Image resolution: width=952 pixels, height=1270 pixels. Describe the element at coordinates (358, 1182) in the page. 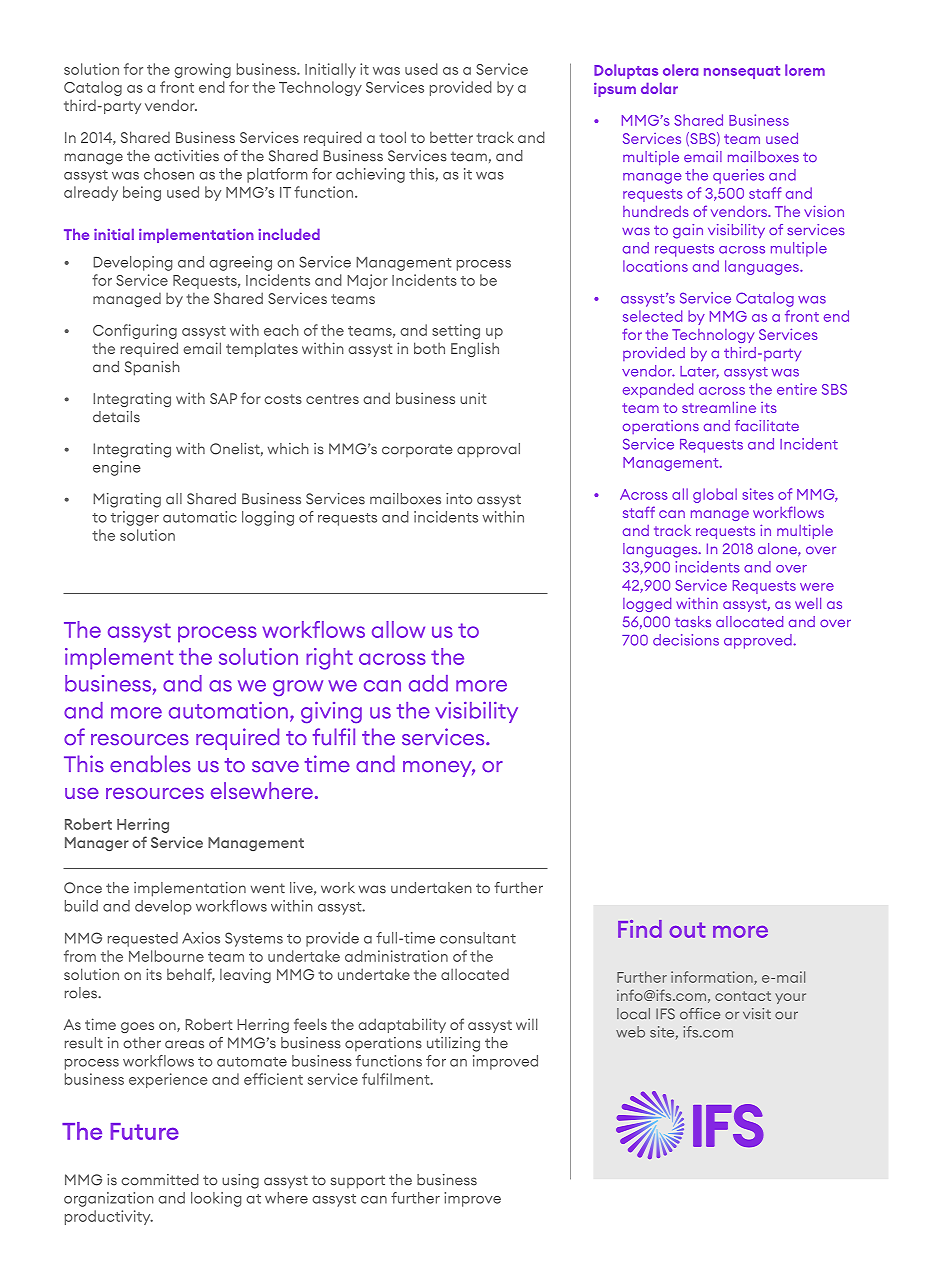

I see `support` at that location.
